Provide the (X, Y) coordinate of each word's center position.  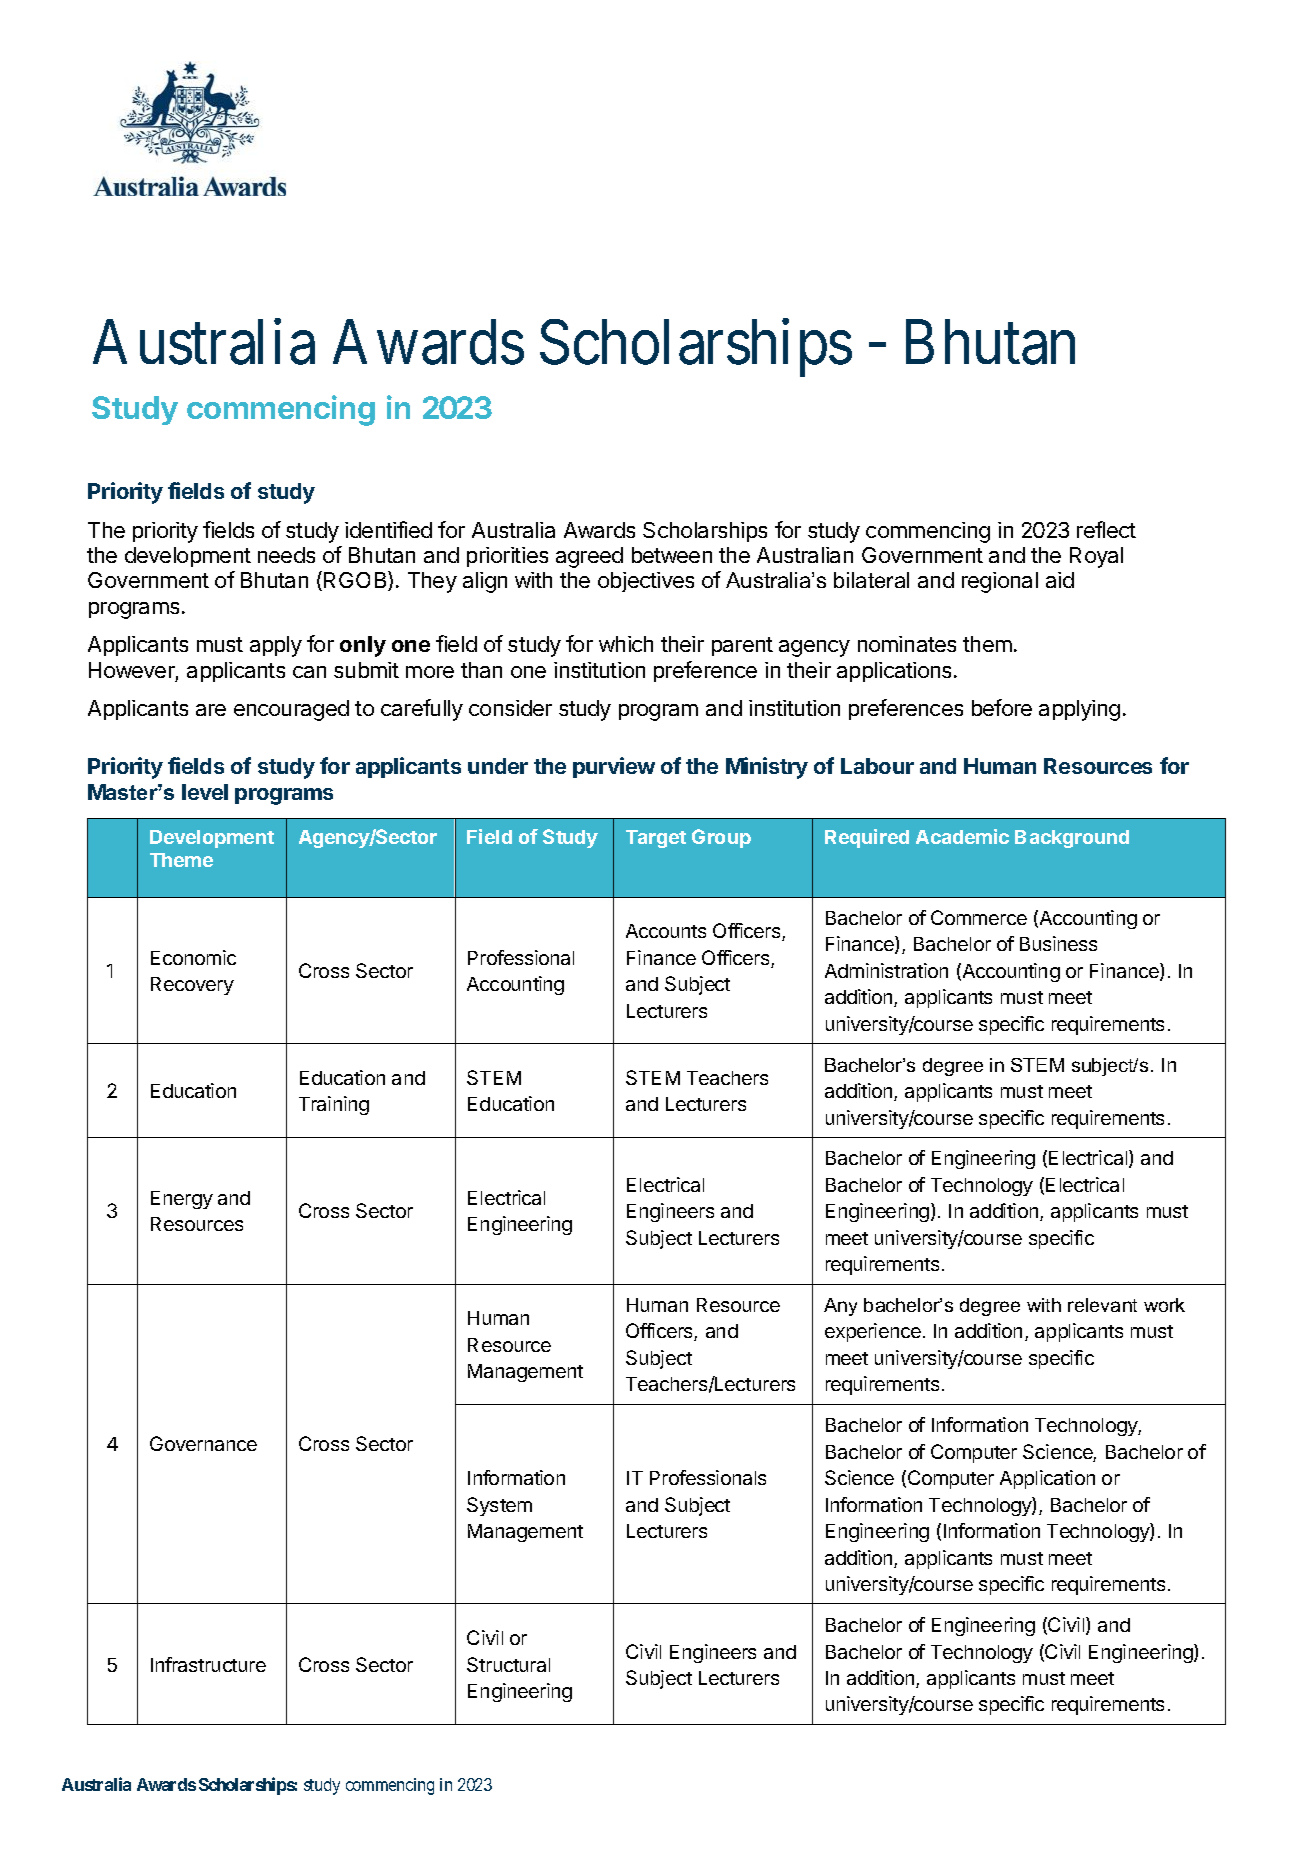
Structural (508, 1664)
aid (1060, 580)
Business (1058, 943)
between (672, 555)
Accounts (666, 931)
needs (286, 555)
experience (873, 1332)
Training (334, 1105)
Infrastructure (208, 1664)
